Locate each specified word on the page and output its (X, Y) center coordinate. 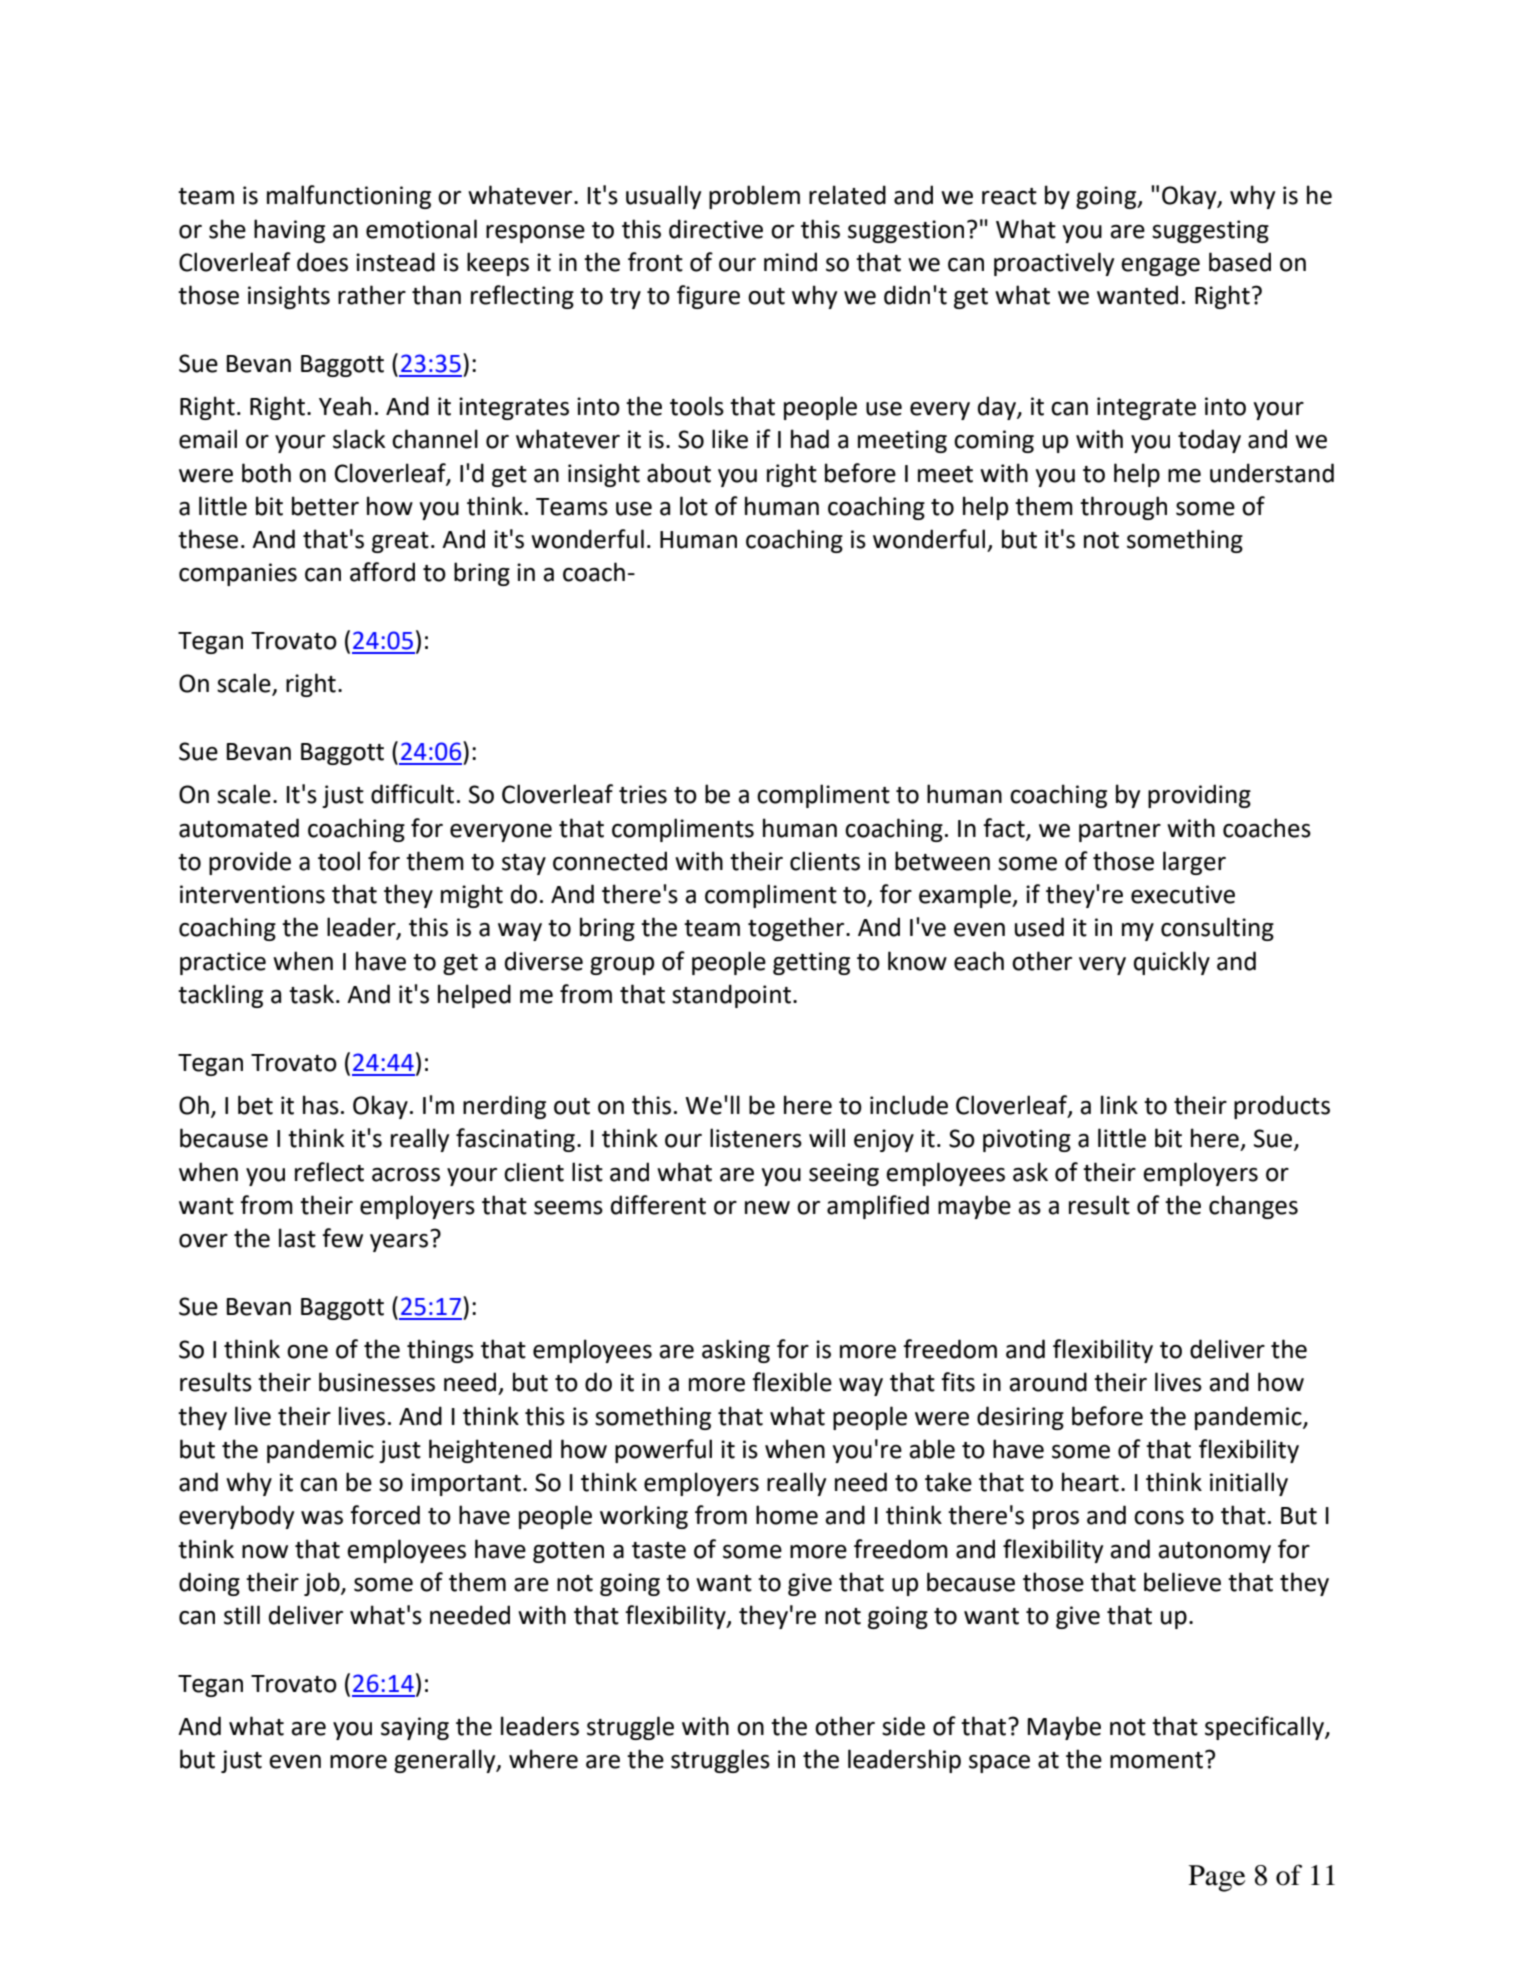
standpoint (731, 996)
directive (716, 229)
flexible (792, 1382)
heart (1090, 1482)
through (1123, 508)
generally (446, 1761)
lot (694, 506)
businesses (377, 1382)
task (311, 994)
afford (382, 572)
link (1119, 1104)
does (322, 262)
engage (1160, 267)
